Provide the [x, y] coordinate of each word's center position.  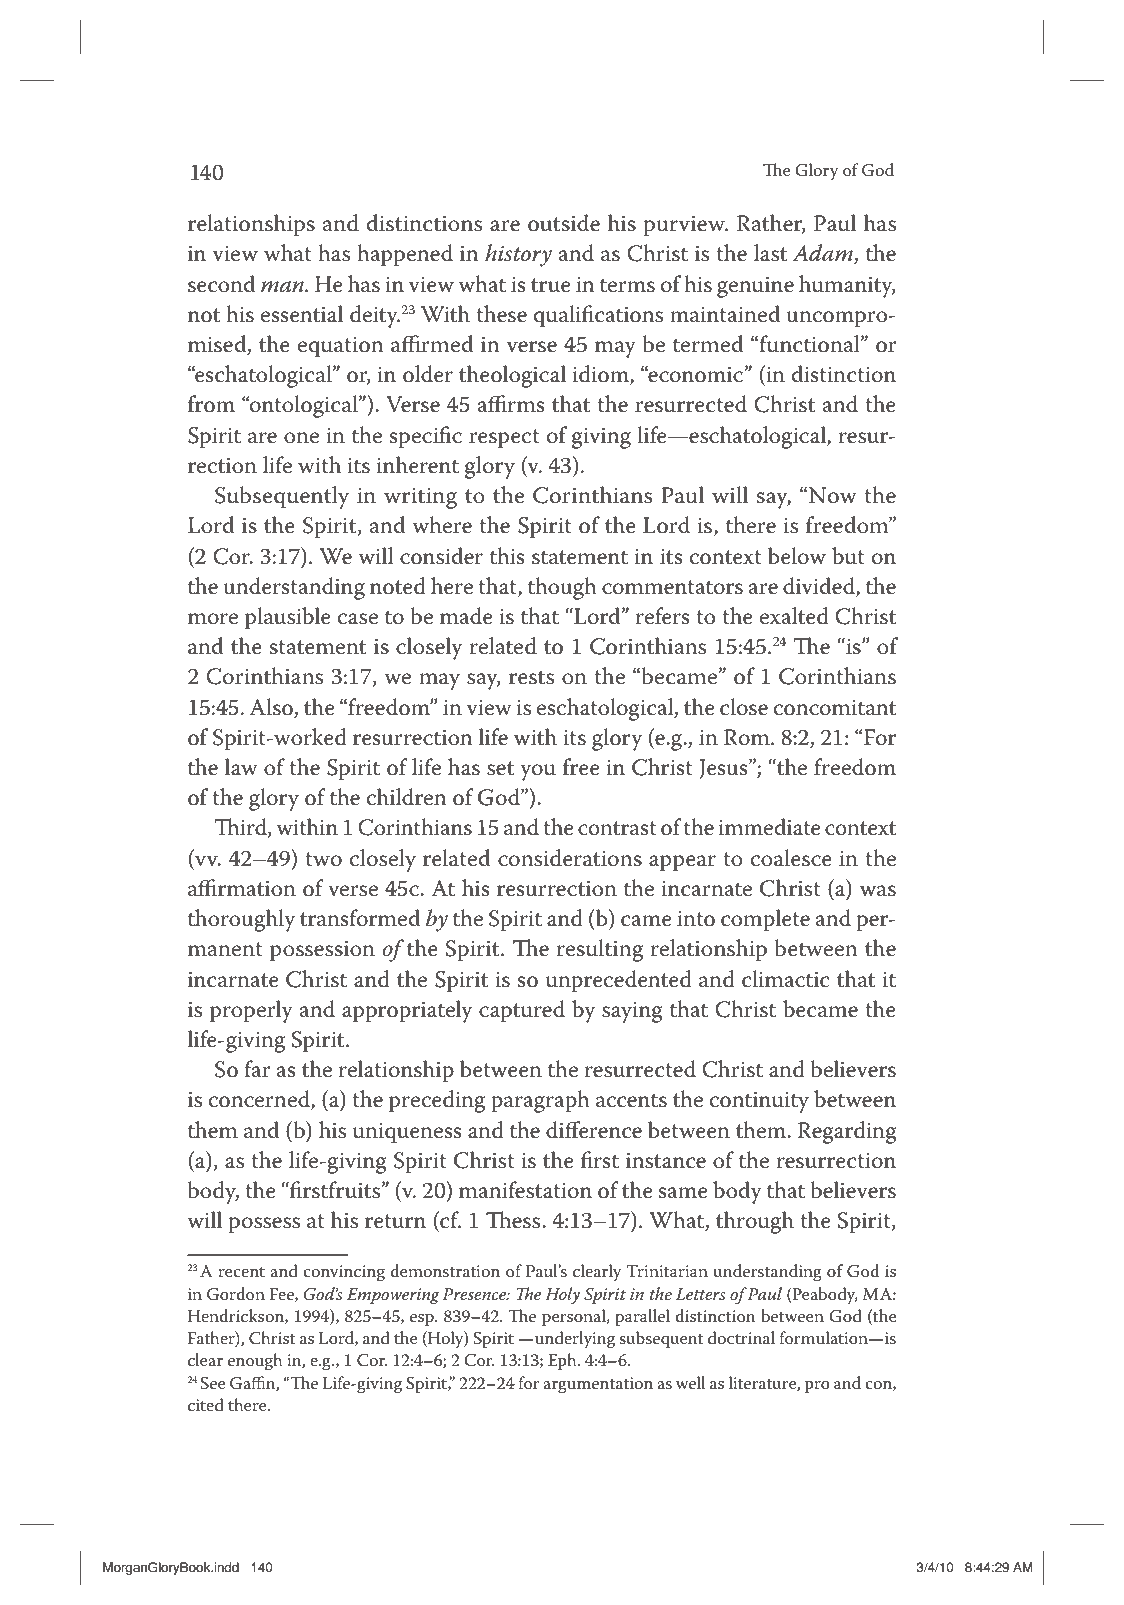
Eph [563, 1361]
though [562, 588]
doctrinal [741, 1338]
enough [255, 1362]
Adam [823, 254]
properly [251, 1011]
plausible [288, 618]
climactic [785, 979]
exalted [794, 616]
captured [522, 1011]
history [518, 255]
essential [302, 314]
